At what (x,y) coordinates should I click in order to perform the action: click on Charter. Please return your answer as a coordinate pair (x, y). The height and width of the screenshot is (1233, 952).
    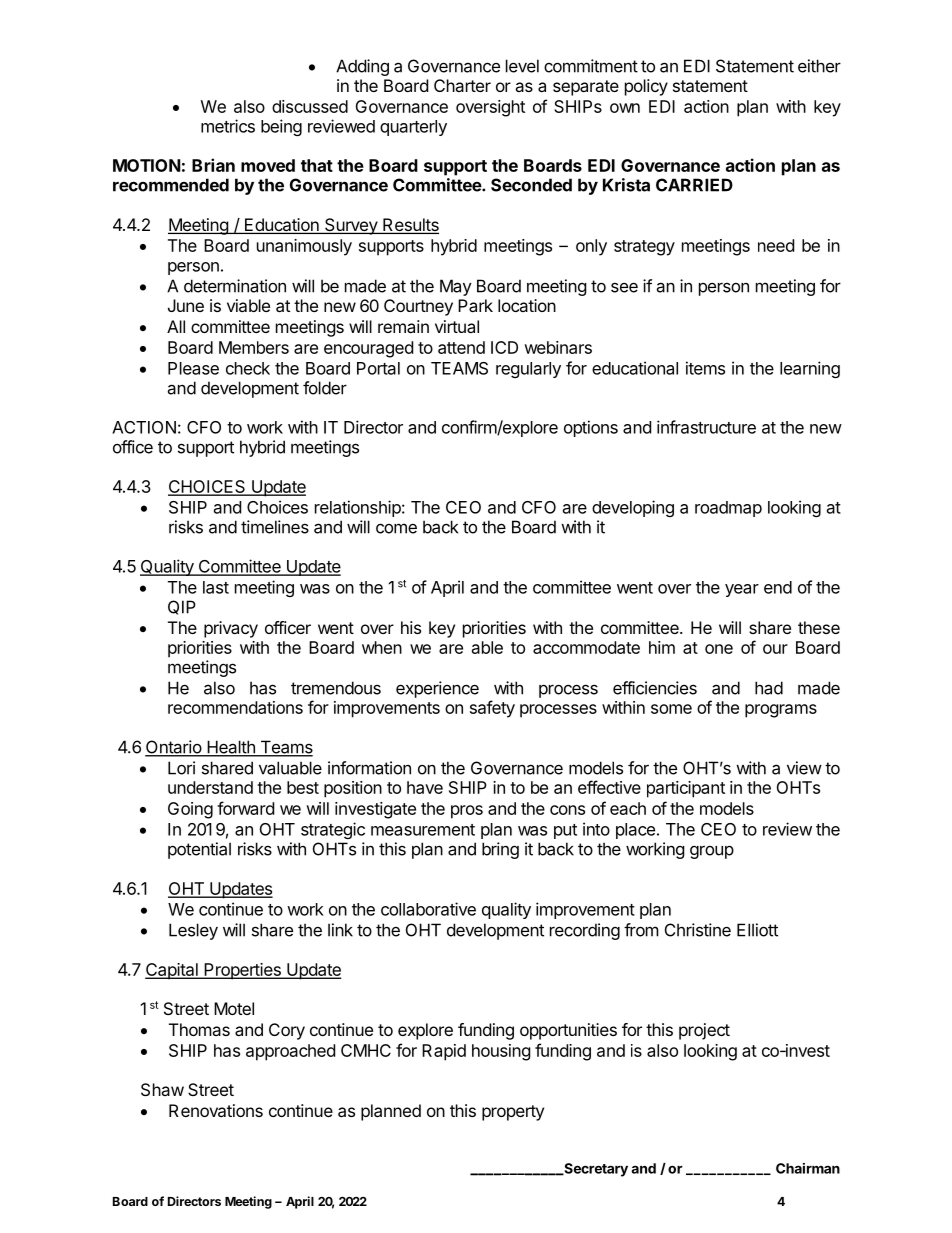
    Looking at the image, I should click on (462, 85).
